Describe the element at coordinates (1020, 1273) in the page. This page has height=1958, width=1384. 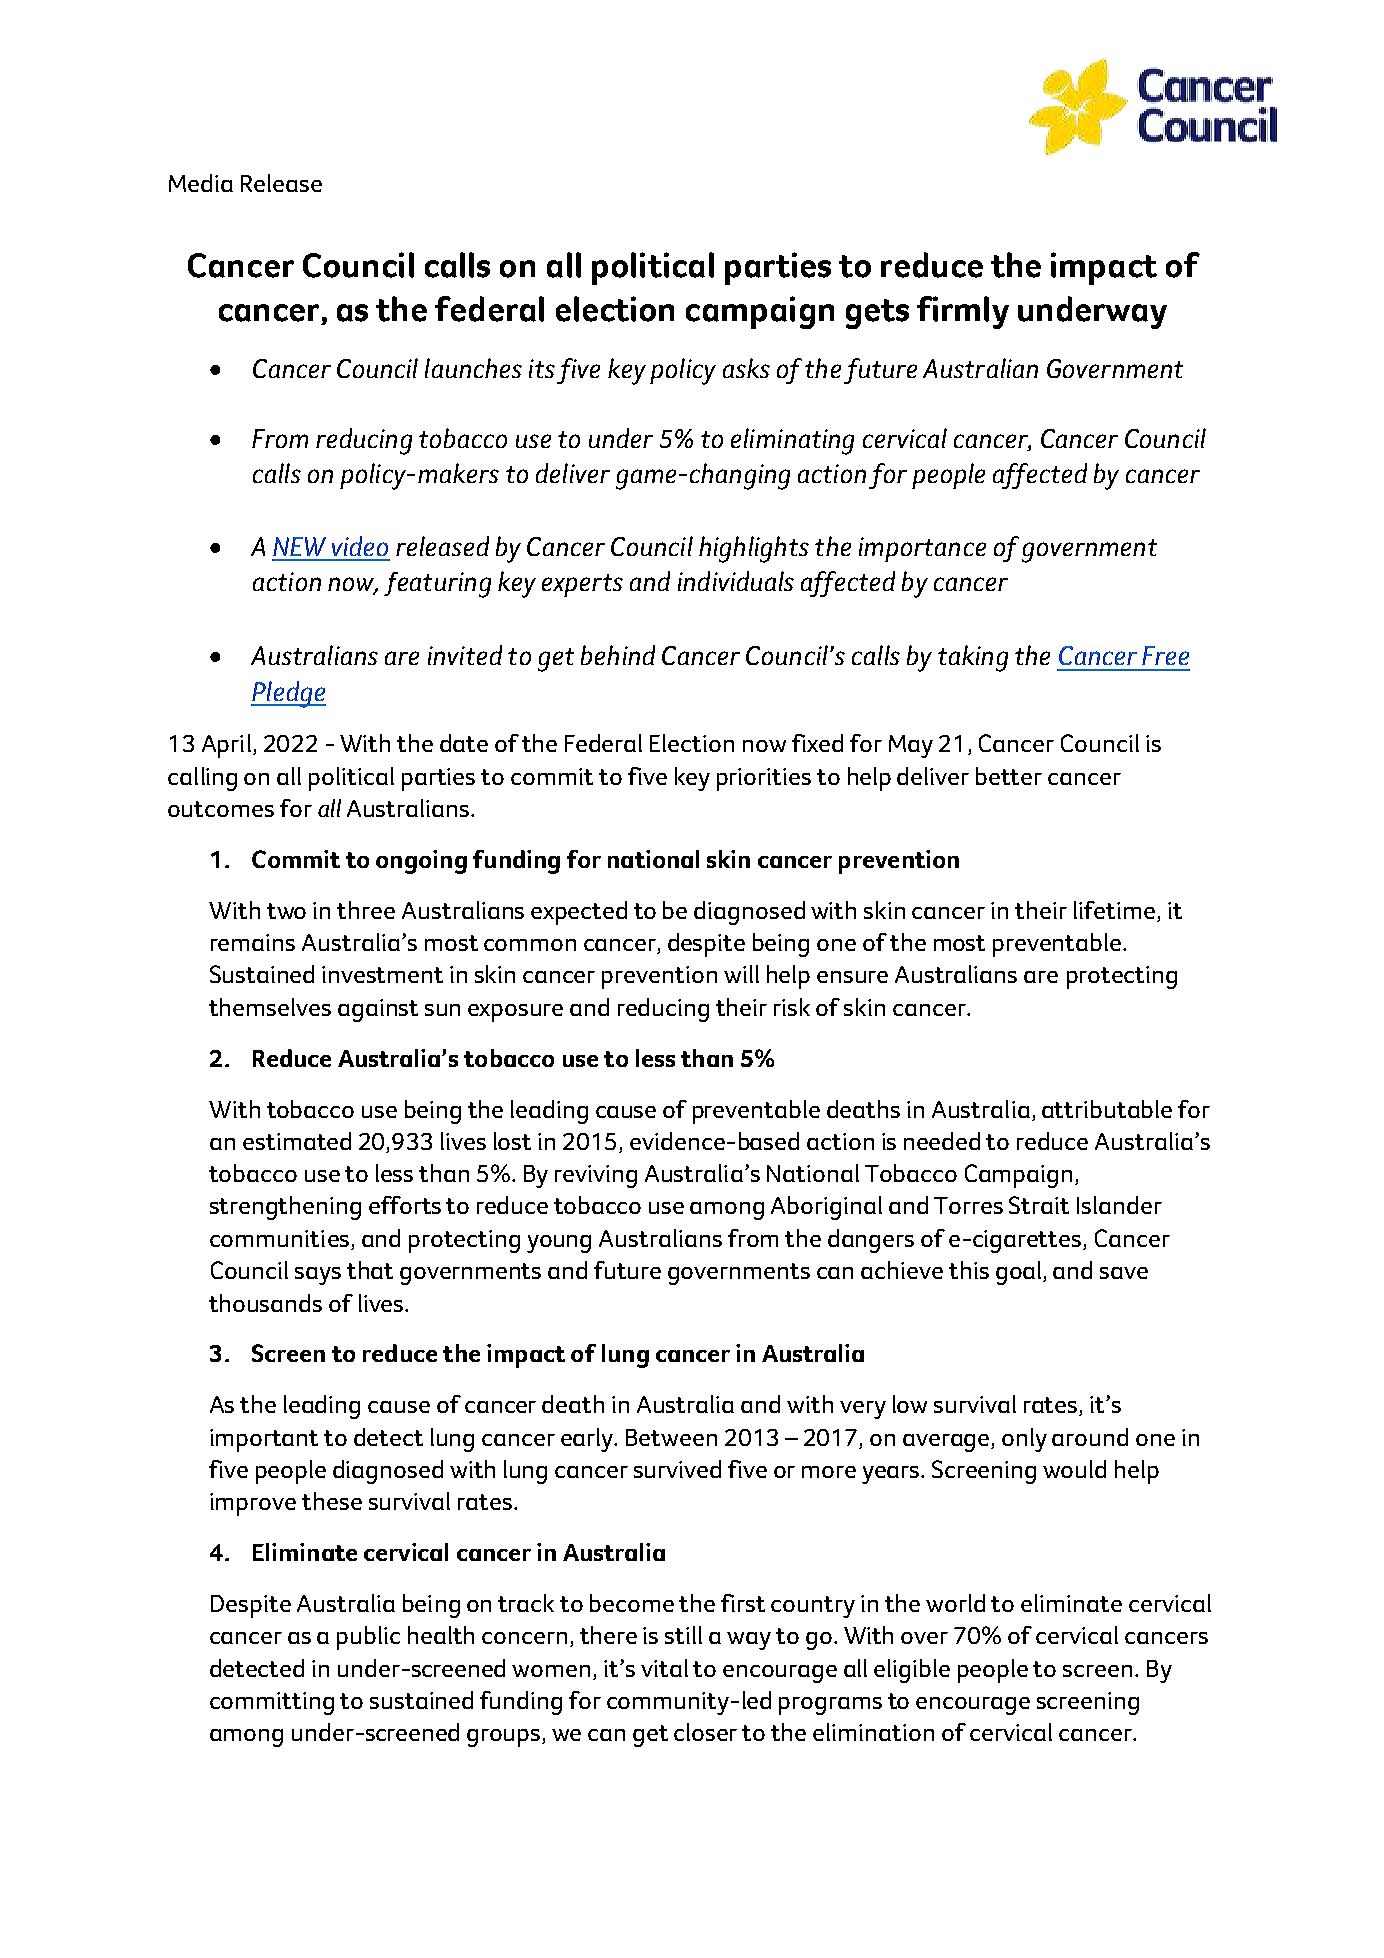
I see `goal` at that location.
